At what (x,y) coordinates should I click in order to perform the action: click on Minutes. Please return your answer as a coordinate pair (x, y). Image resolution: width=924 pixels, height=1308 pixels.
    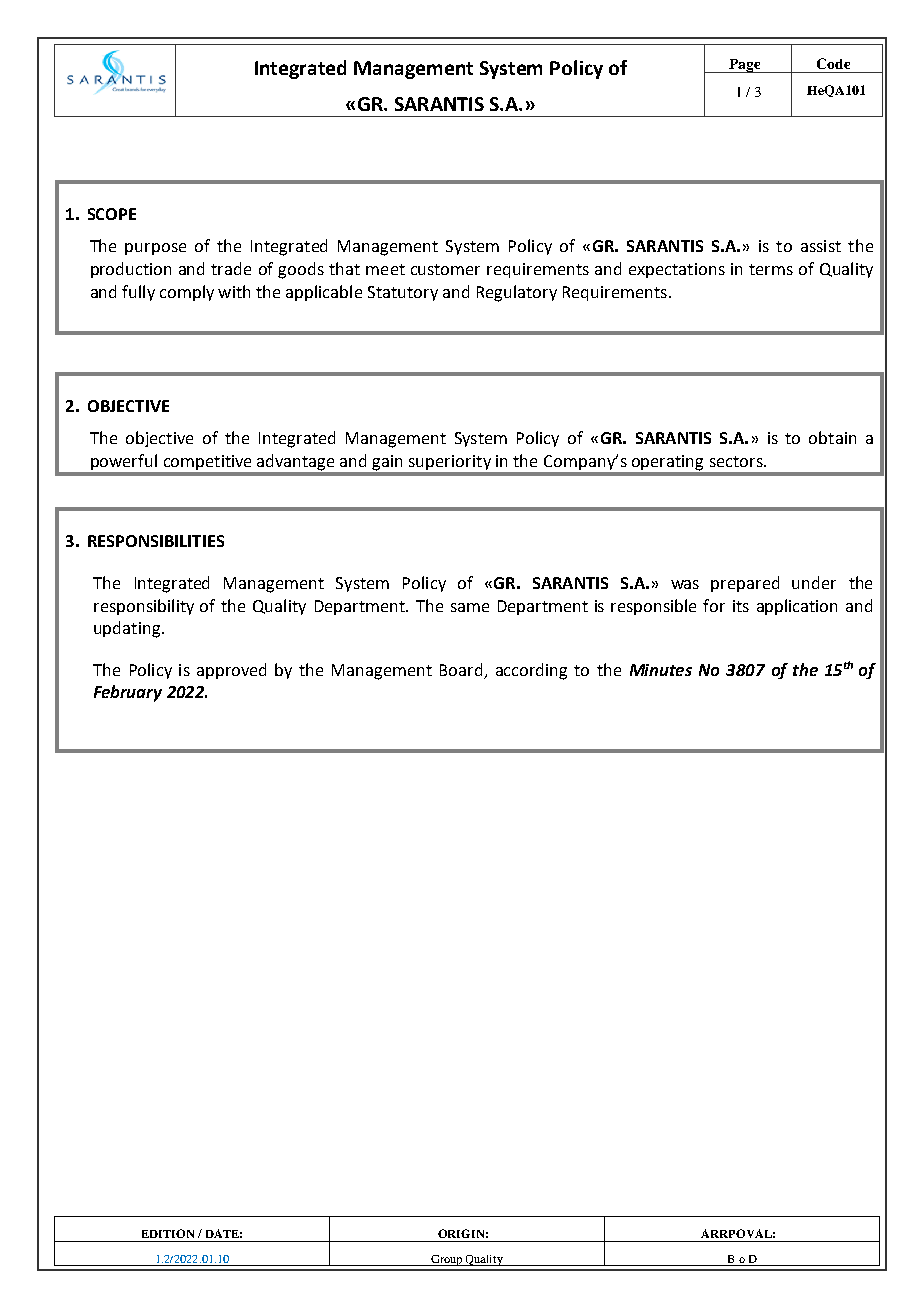
    Looking at the image, I should click on (661, 670).
